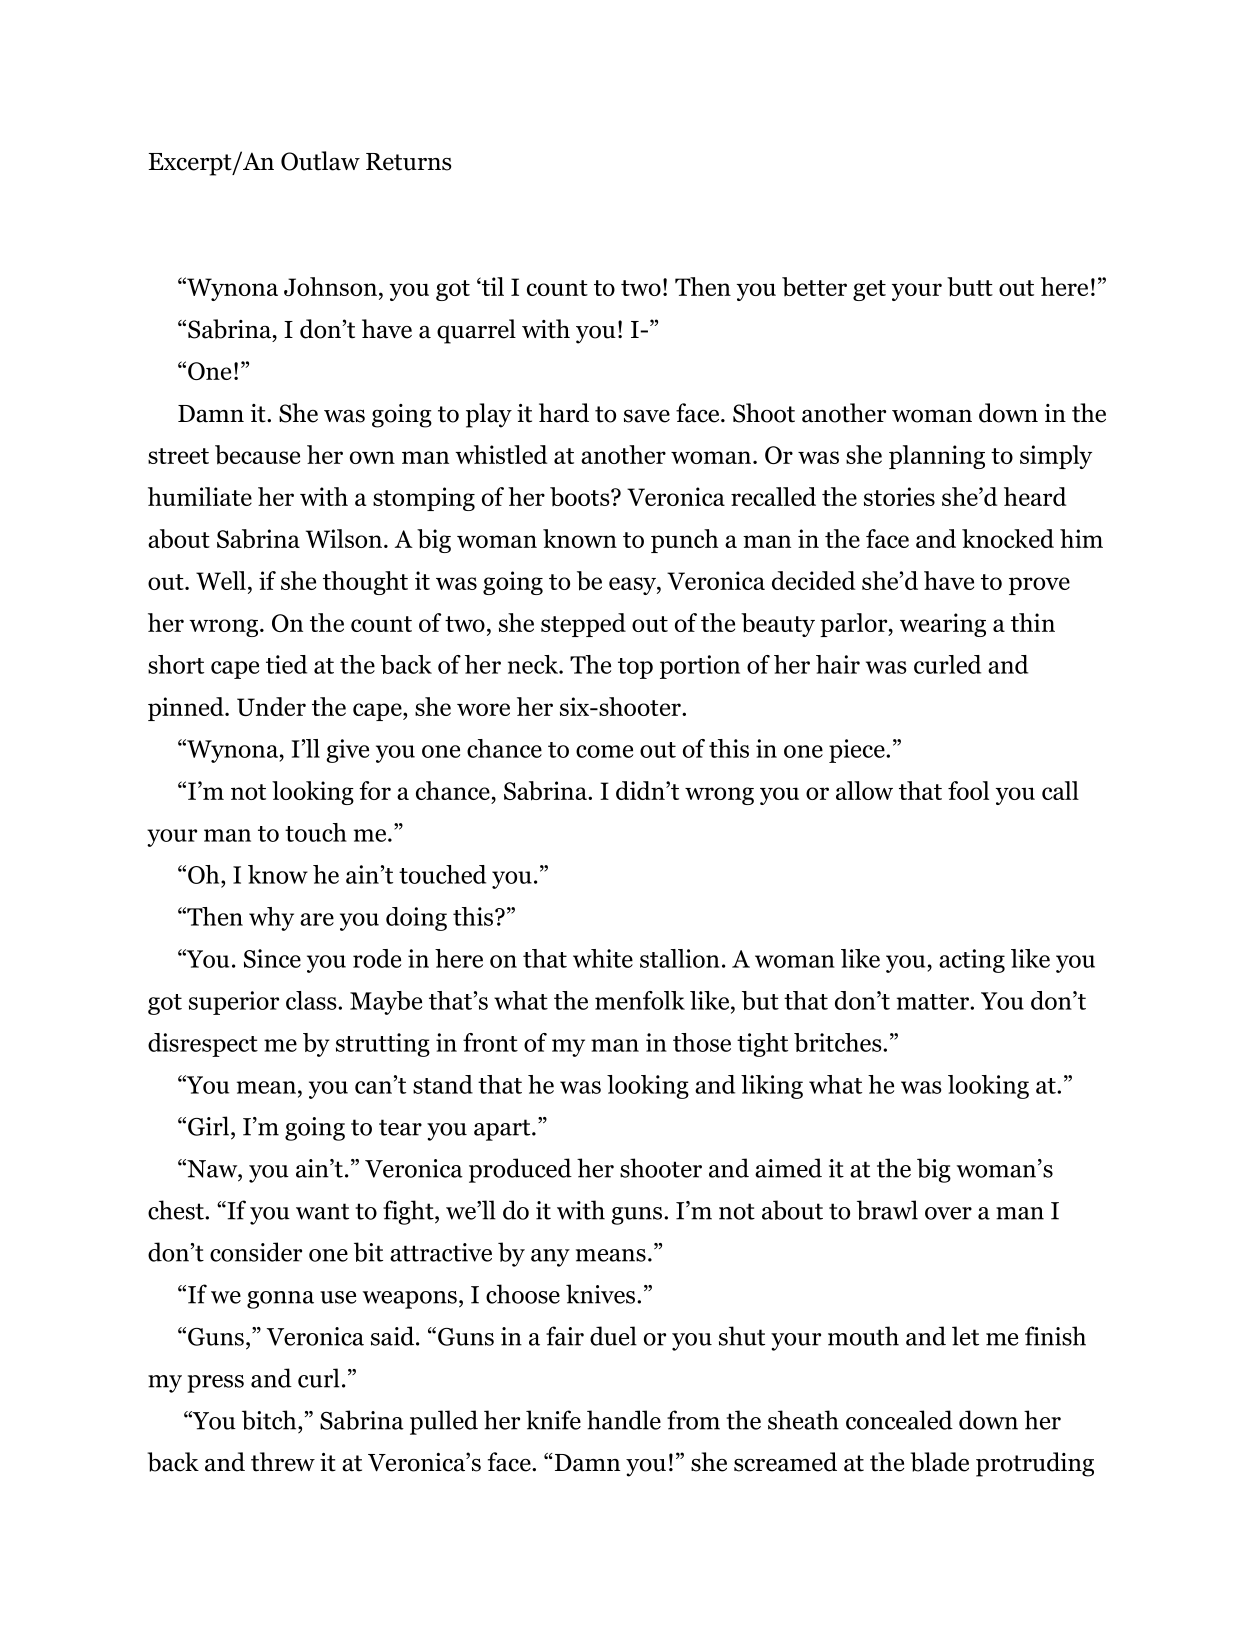 Image resolution: width=1256 pixels, height=1625 pixels. I want to click on apart, so click(503, 1130).
